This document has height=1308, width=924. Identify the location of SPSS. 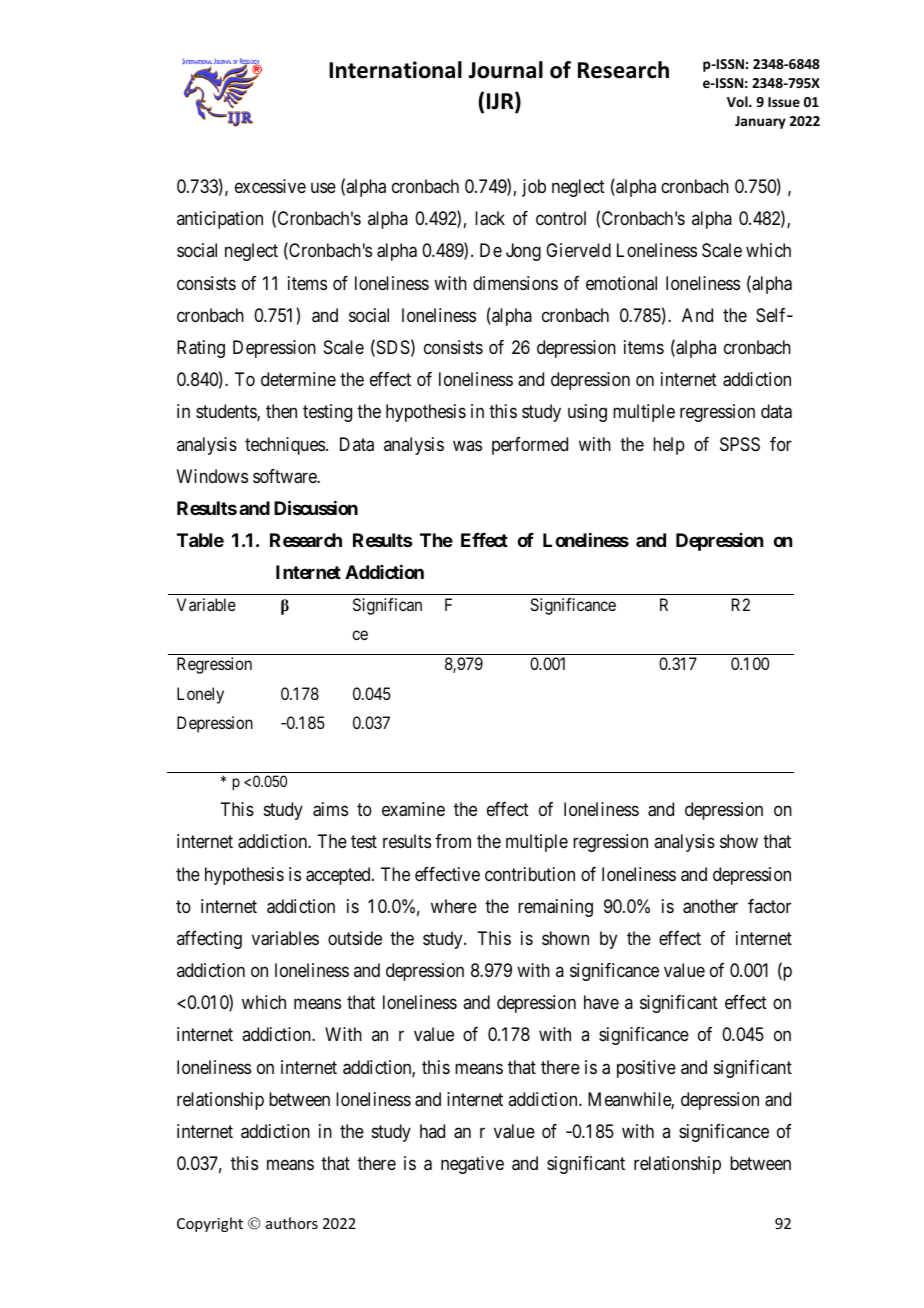
(740, 444).
